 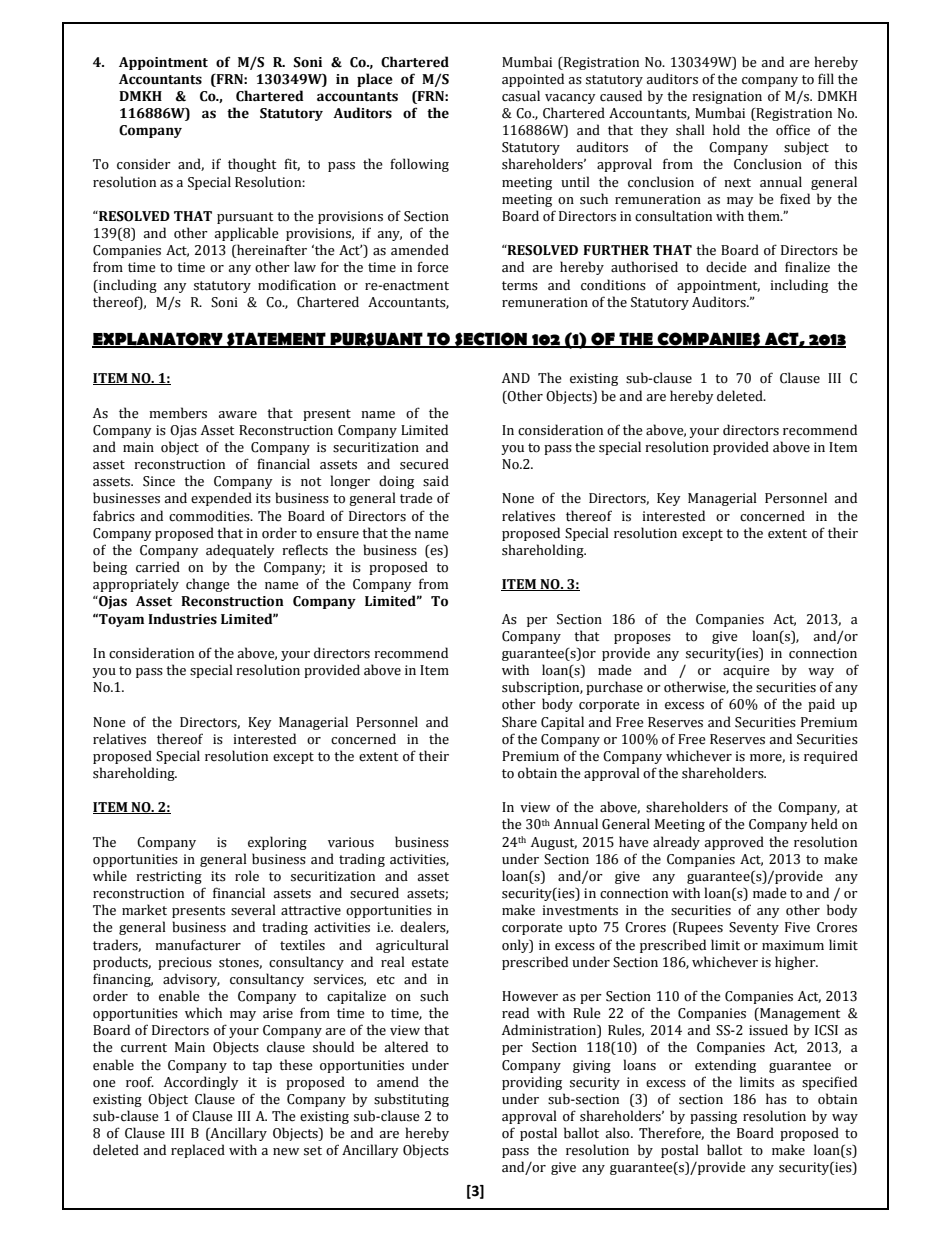 I want to click on Seventy, so click(x=754, y=928).
